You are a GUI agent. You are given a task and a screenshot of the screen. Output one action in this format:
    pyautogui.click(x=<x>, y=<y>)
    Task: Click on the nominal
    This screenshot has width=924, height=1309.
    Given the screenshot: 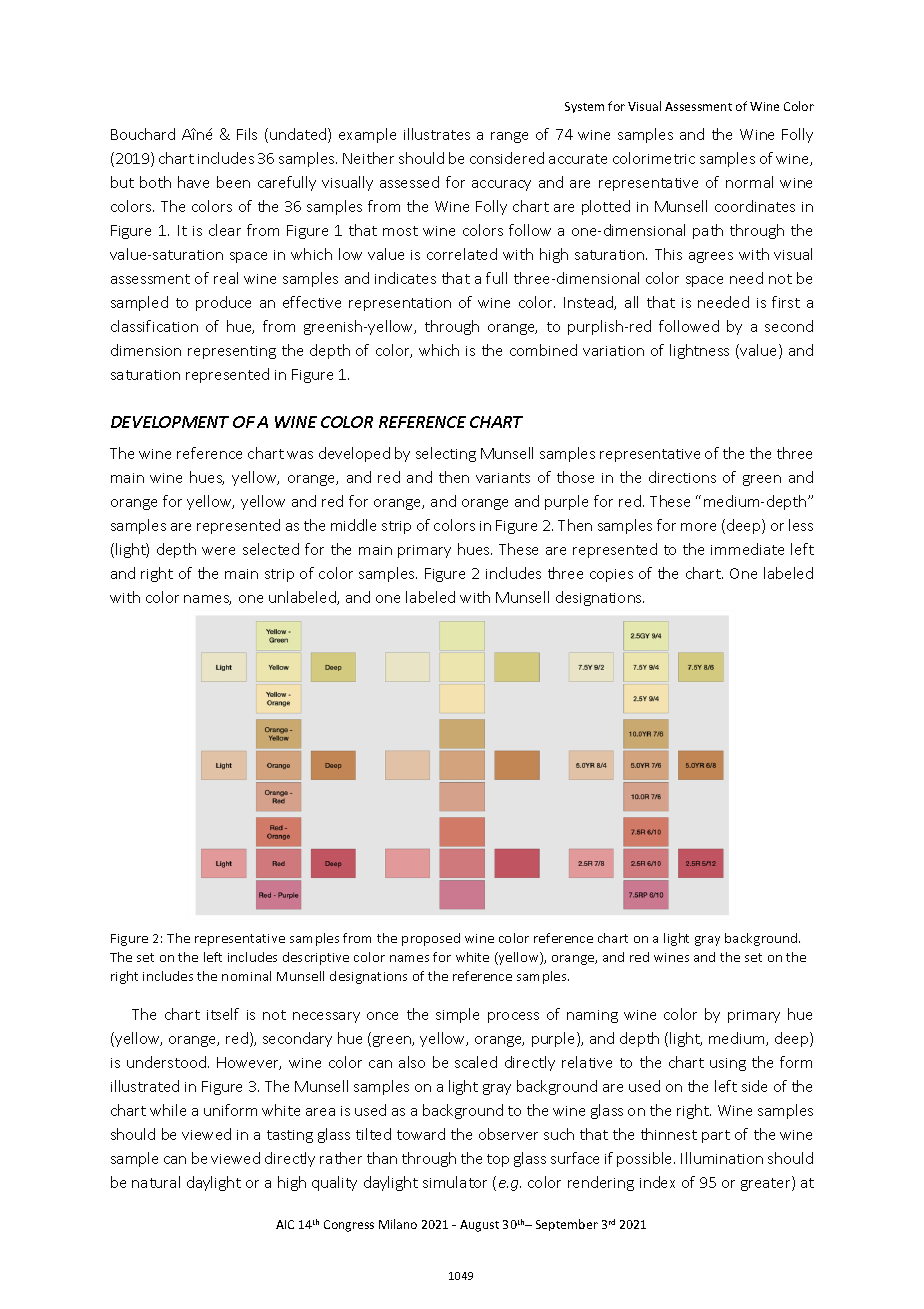 What is the action you would take?
    pyautogui.click(x=246, y=976)
